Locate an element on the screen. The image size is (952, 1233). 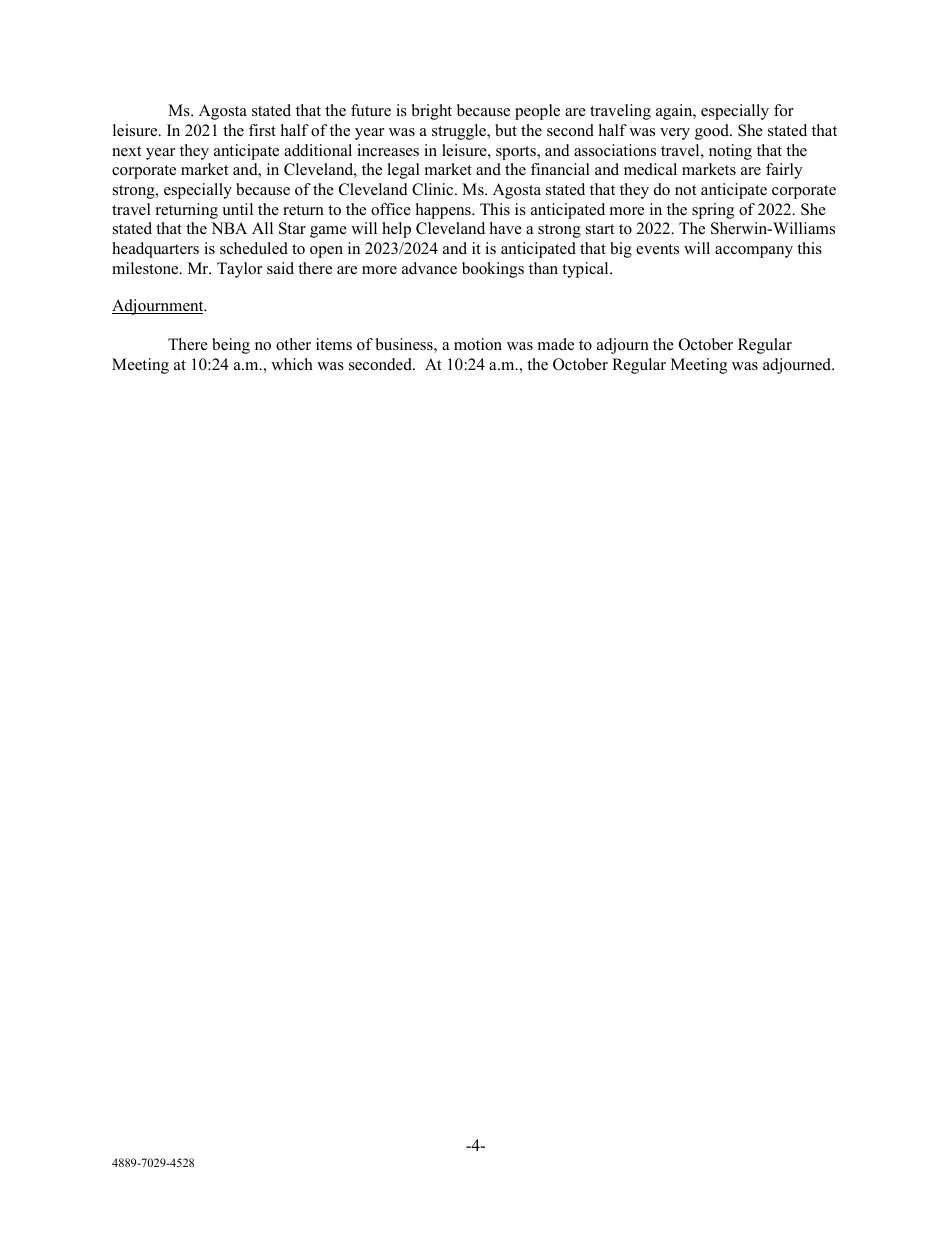
bright is located at coordinates (432, 112).
